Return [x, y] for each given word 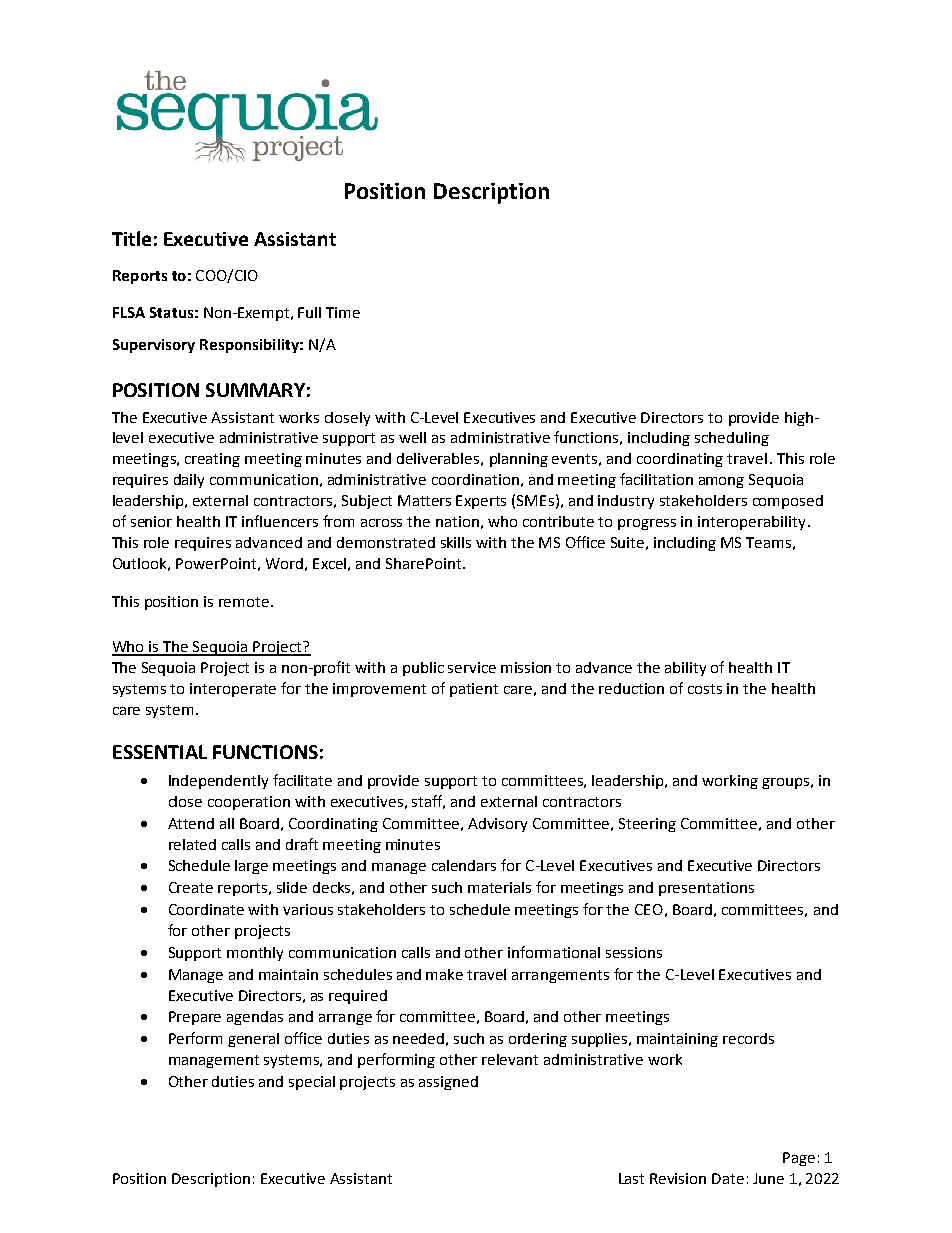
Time [343, 312]
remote [244, 602]
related [192, 844]
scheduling [732, 439]
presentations [706, 889]
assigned [448, 1083]
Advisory [497, 825]
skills [456, 542]
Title [131, 238]
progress [647, 524]
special [312, 1083]
